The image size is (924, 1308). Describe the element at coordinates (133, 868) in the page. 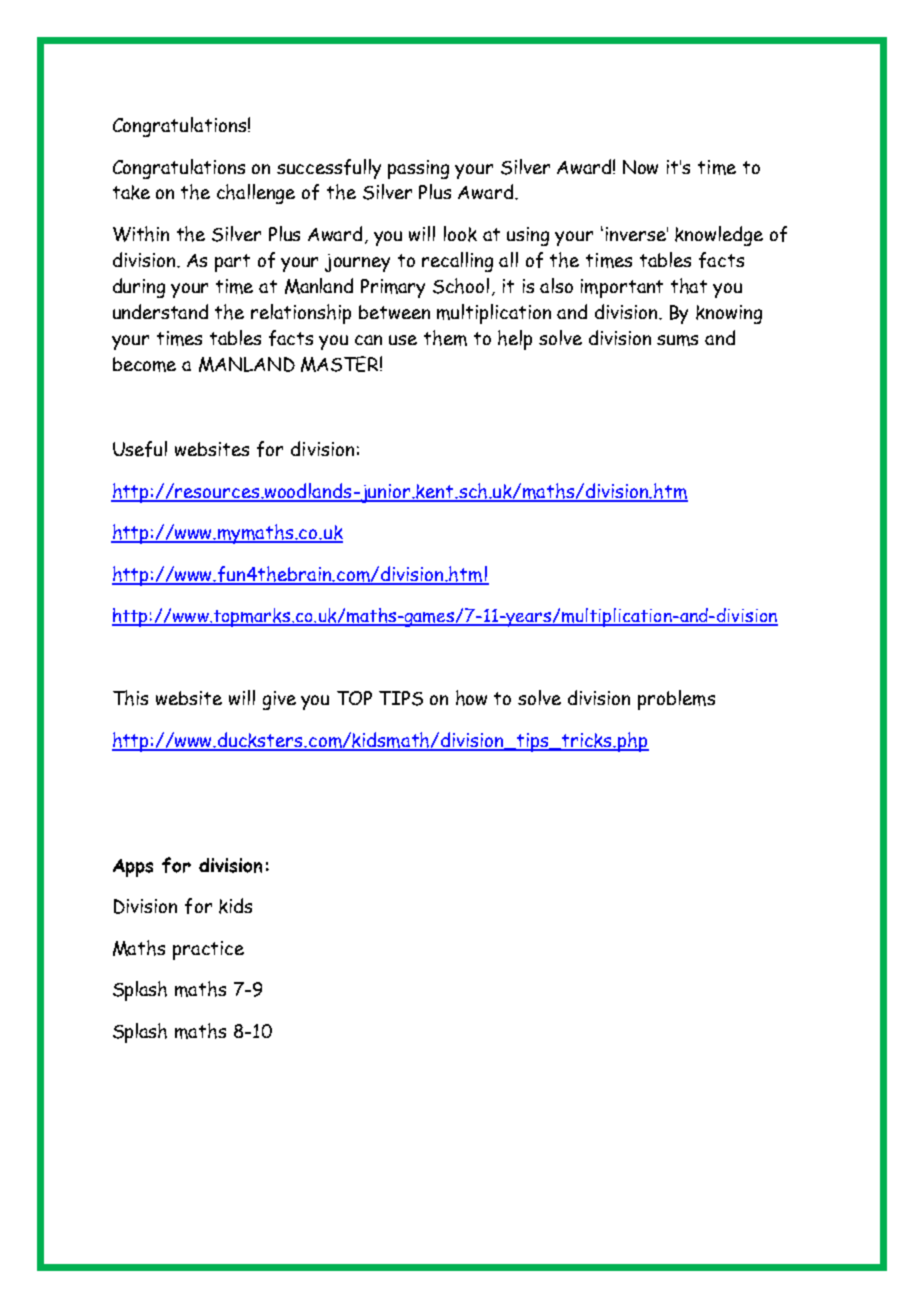

I see `Apps` at that location.
